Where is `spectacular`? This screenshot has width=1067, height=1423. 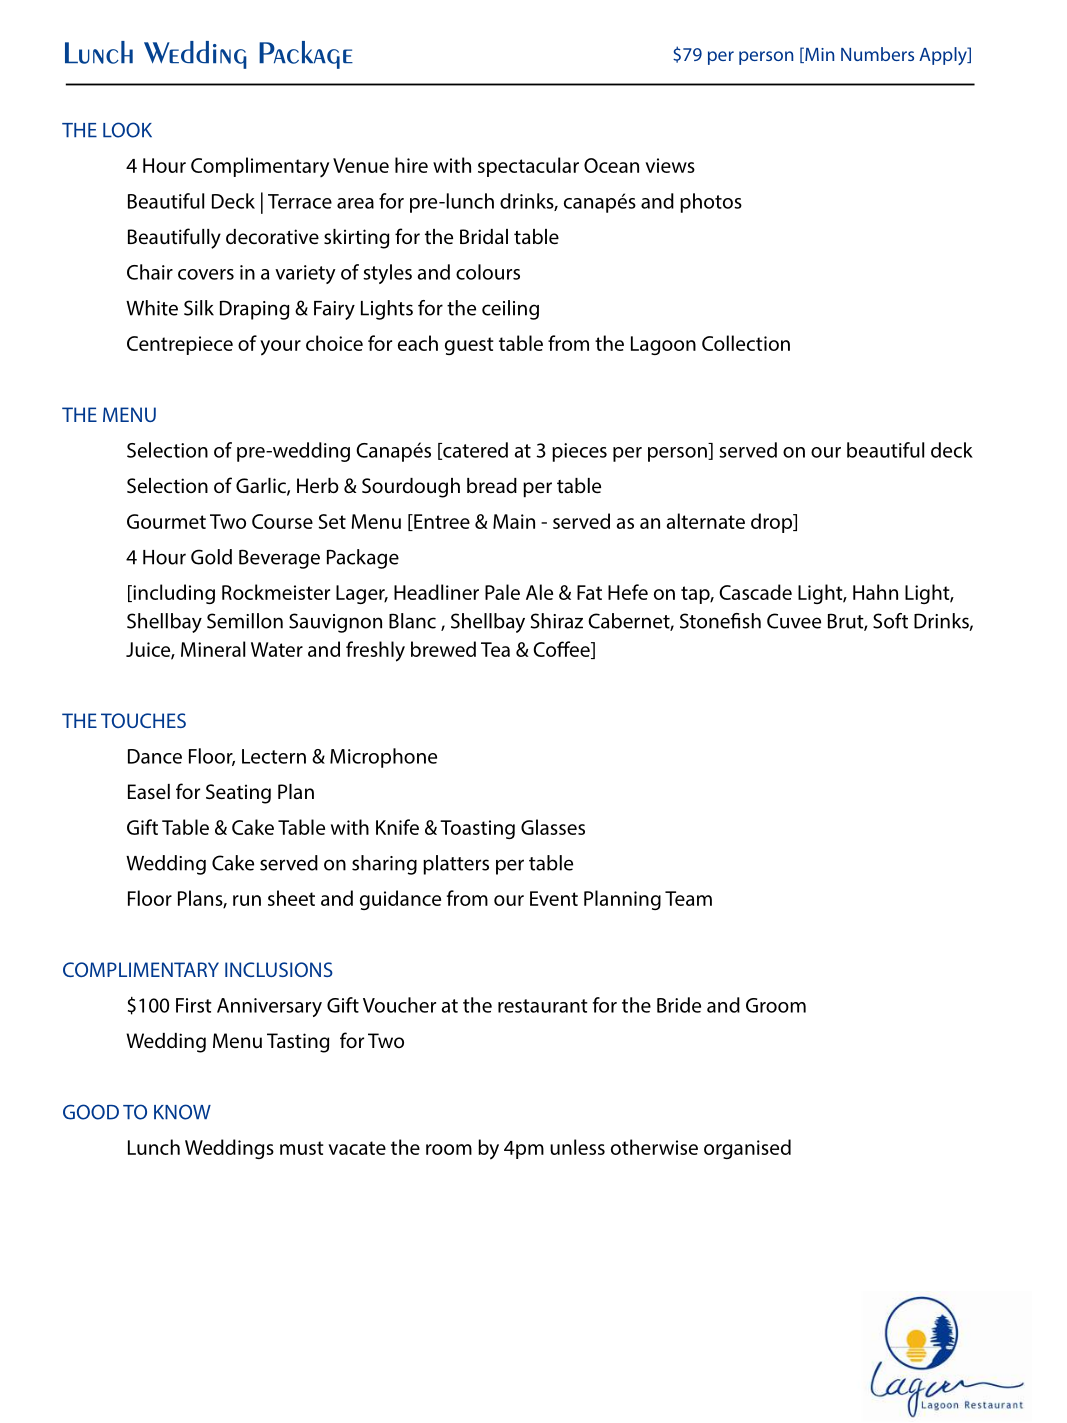 spectacular is located at coordinates (528, 167).
